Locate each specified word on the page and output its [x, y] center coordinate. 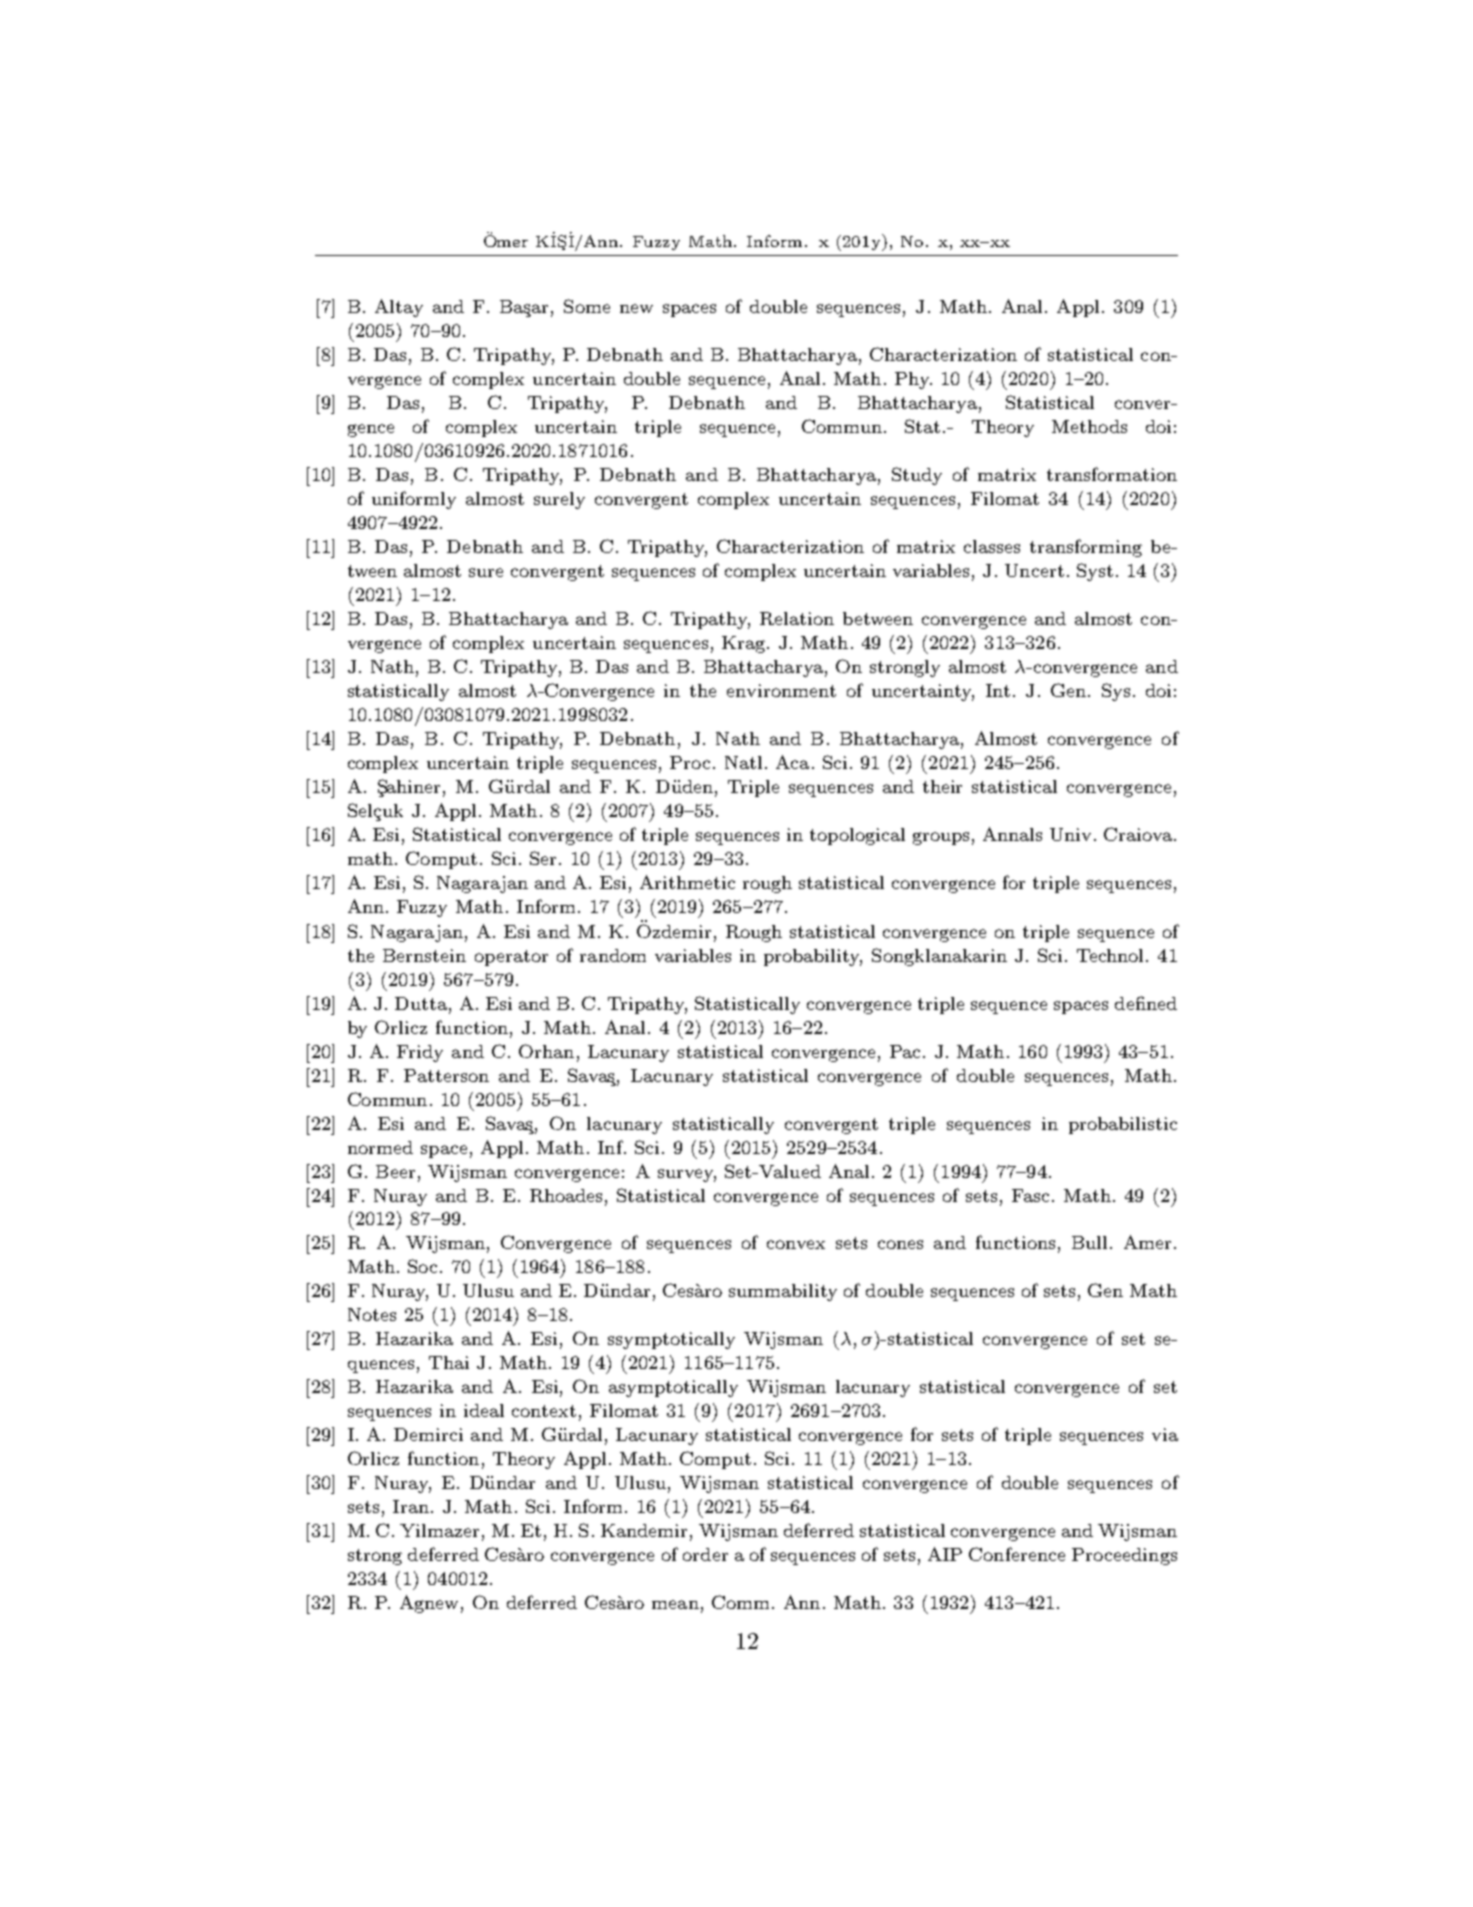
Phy [913, 380]
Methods [1089, 426]
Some [587, 306]
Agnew [429, 1604]
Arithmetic [687, 882]
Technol [1112, 955]
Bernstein [424, 955]
